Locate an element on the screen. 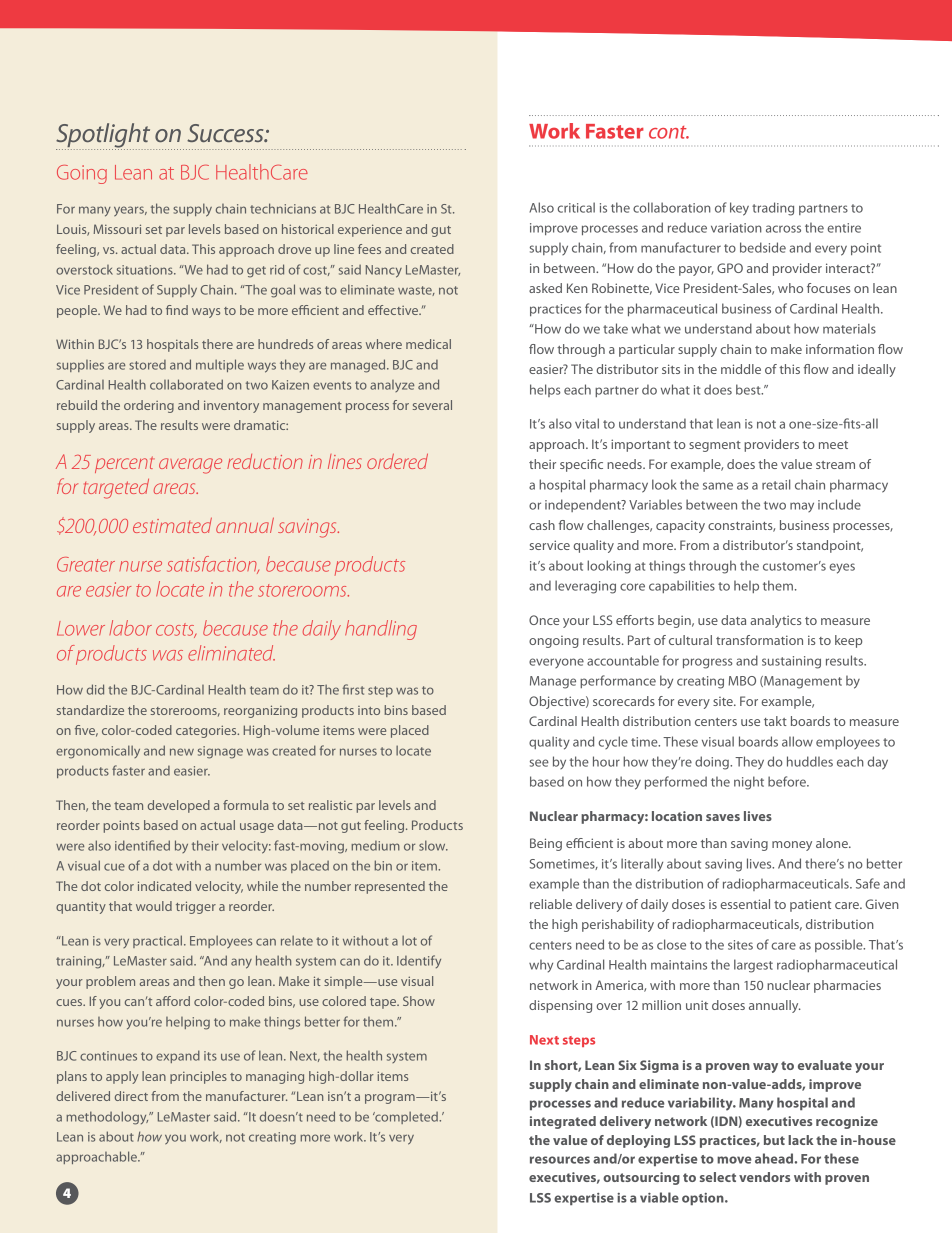 This screenshot has width=952, height=1233. trading is located at coordinates (773, 209).
